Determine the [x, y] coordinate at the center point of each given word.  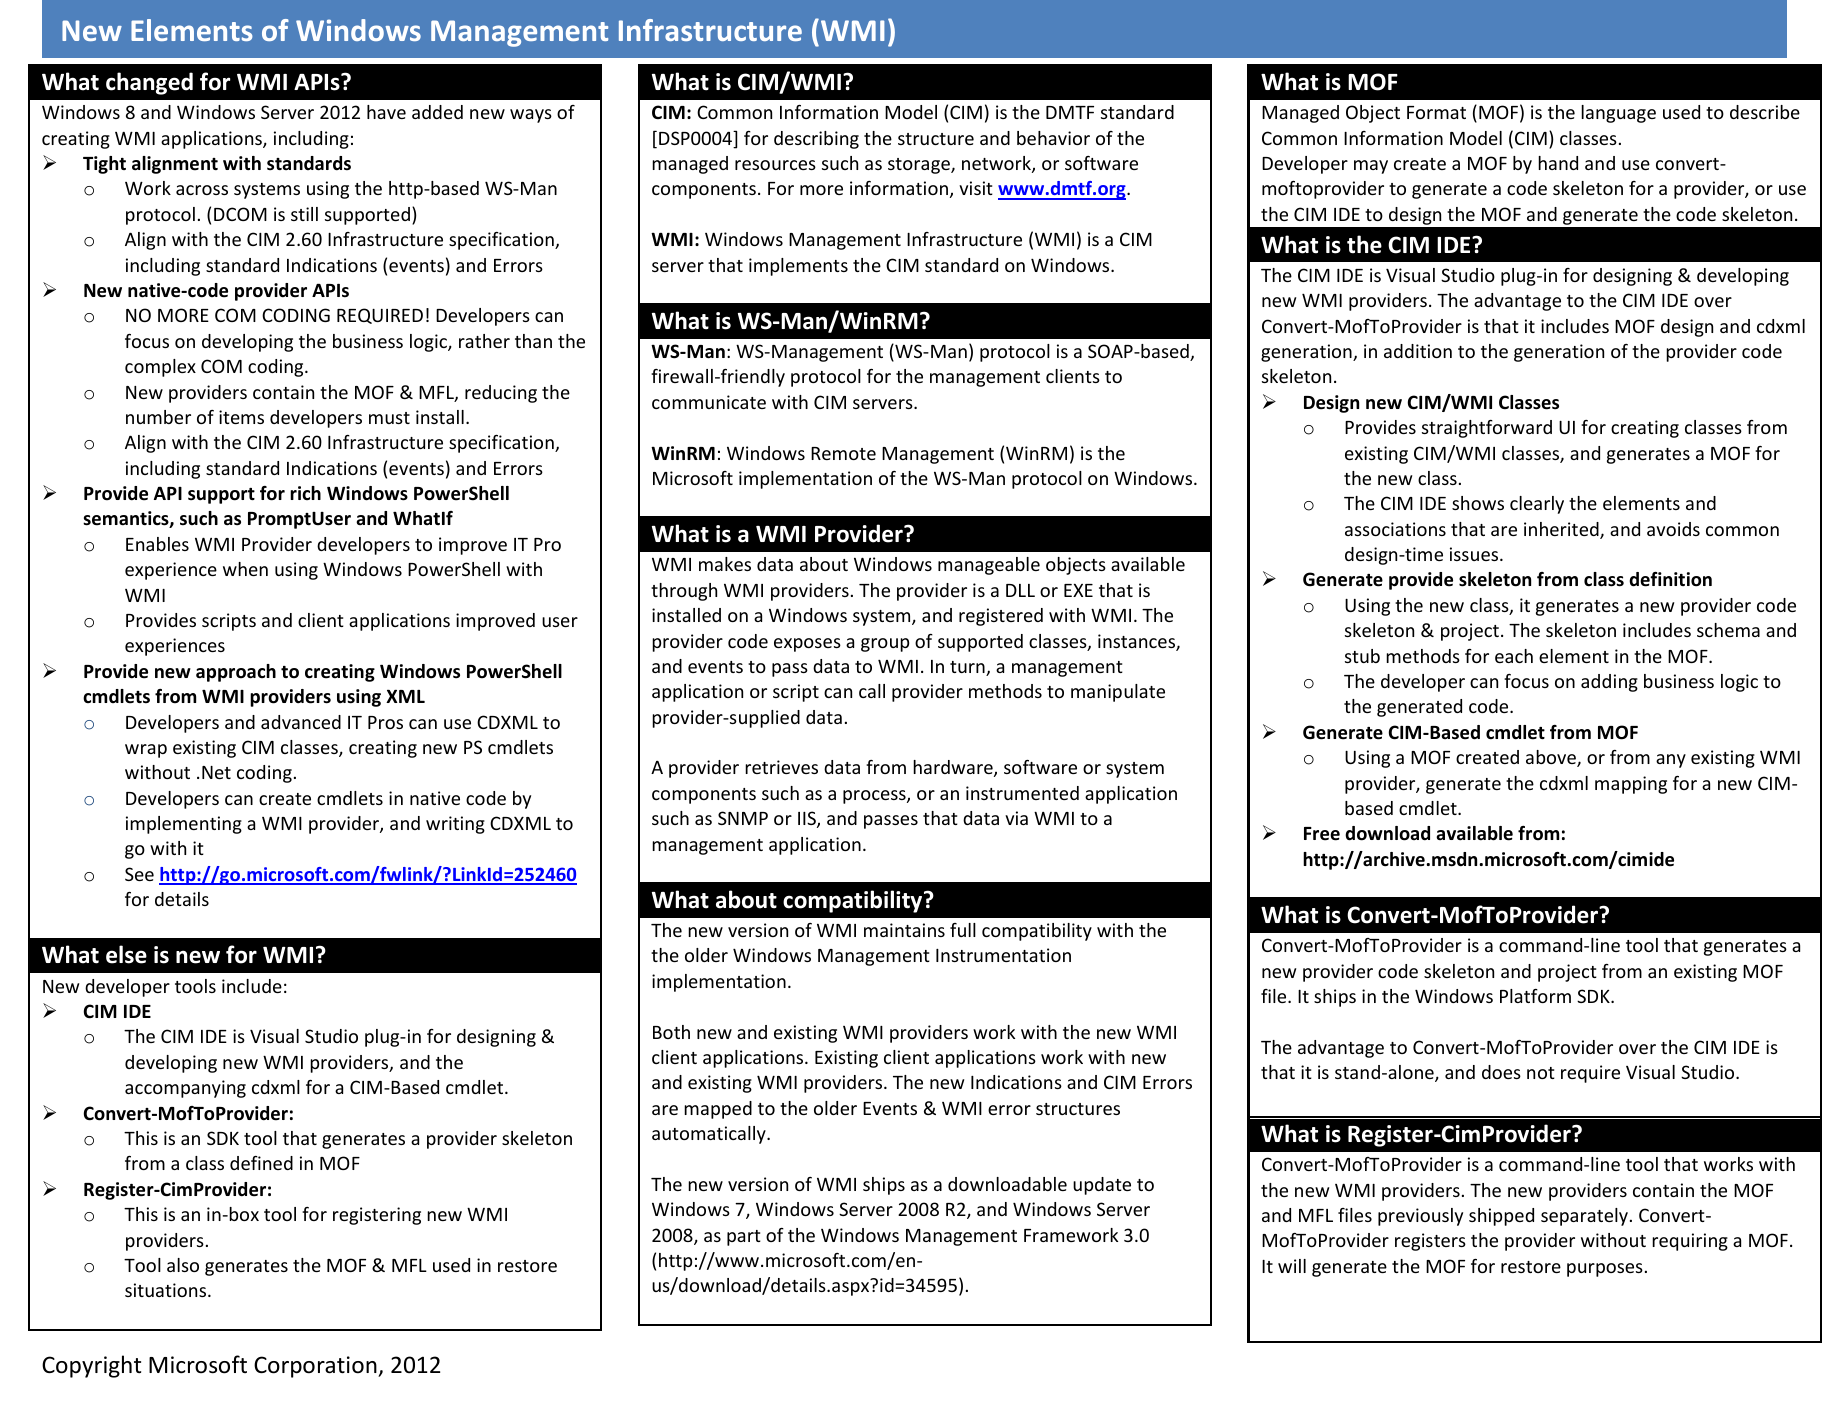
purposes [1605, 1270]
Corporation [316, 1367]
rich [305, 493]
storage [920, 166]
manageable [989, 566]
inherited [1562, 530]
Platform [1535, 996]
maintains [904, 930]
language [1618, 114]
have [386, 112]
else [126, 954]
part [744, 1238]
